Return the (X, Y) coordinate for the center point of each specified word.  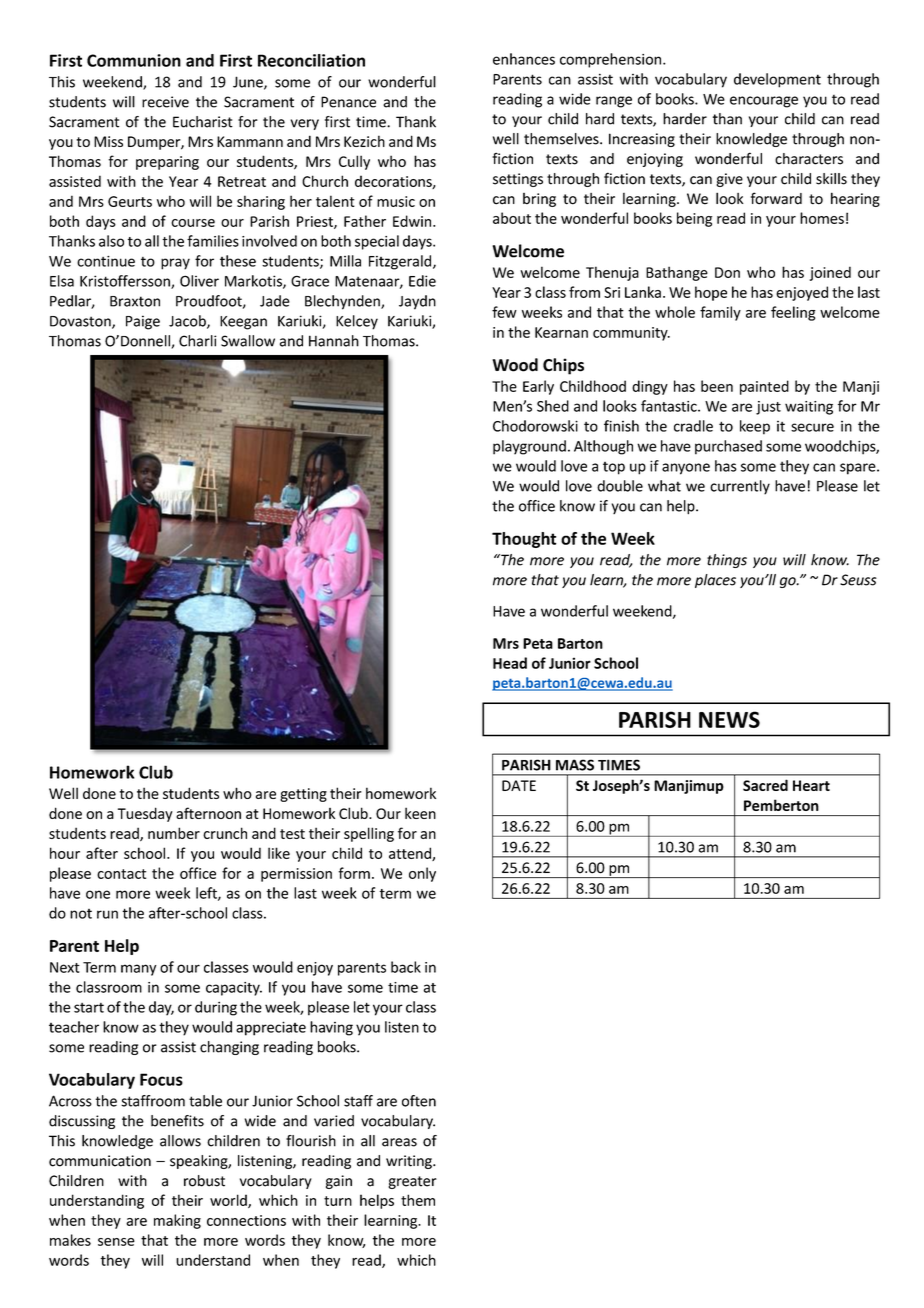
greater (413, 1182)
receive (165, 102)
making (177, 1221)
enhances (524, 59)
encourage (764, 102)
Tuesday (145, 814)
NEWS (729, 719)
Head (510, 663)
